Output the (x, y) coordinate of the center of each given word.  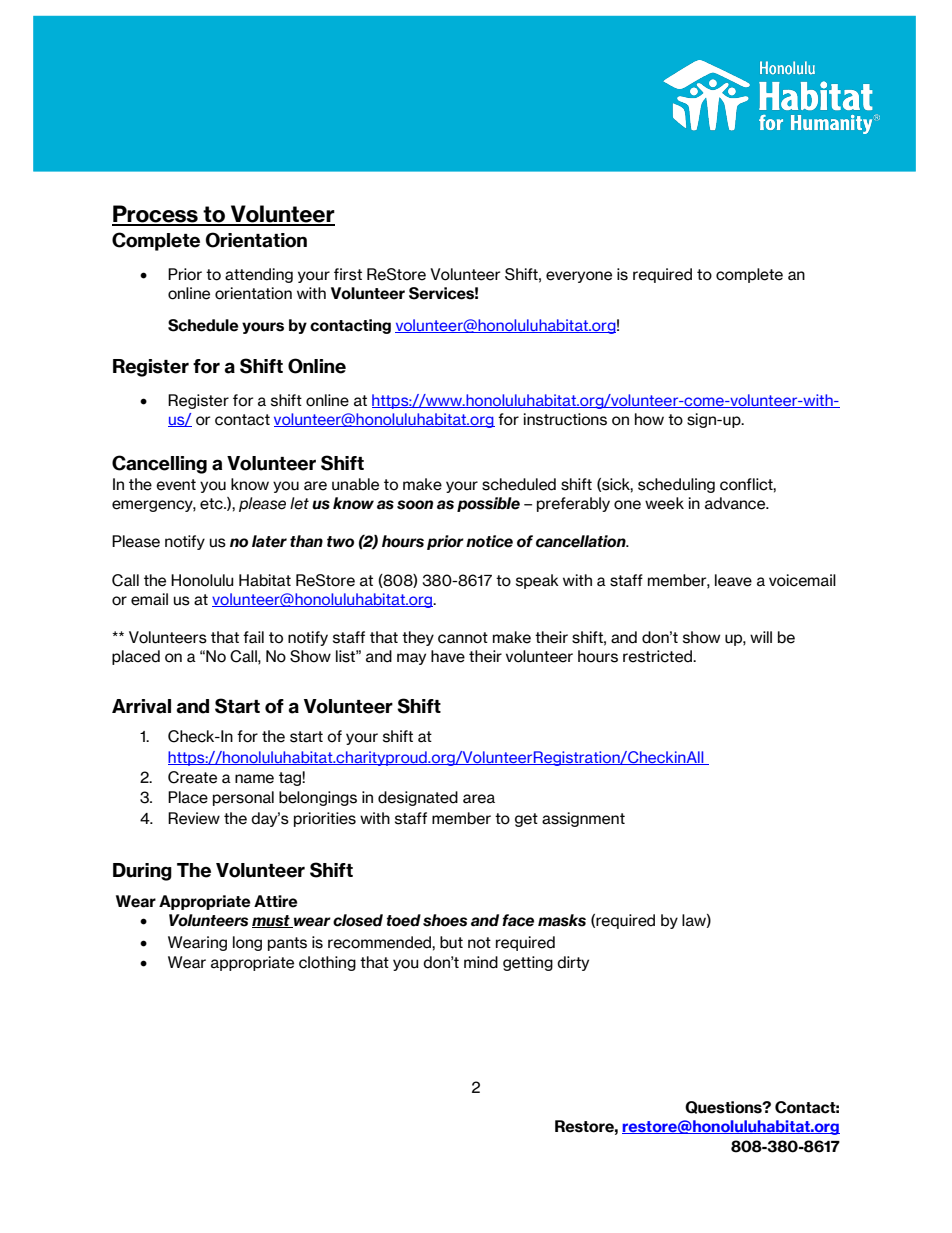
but (451, 942)
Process (156, 215)
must (272, 921)
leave (733, 580)
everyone (579, 277)
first (348, 274)
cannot (463, 638)
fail (253, 637)
